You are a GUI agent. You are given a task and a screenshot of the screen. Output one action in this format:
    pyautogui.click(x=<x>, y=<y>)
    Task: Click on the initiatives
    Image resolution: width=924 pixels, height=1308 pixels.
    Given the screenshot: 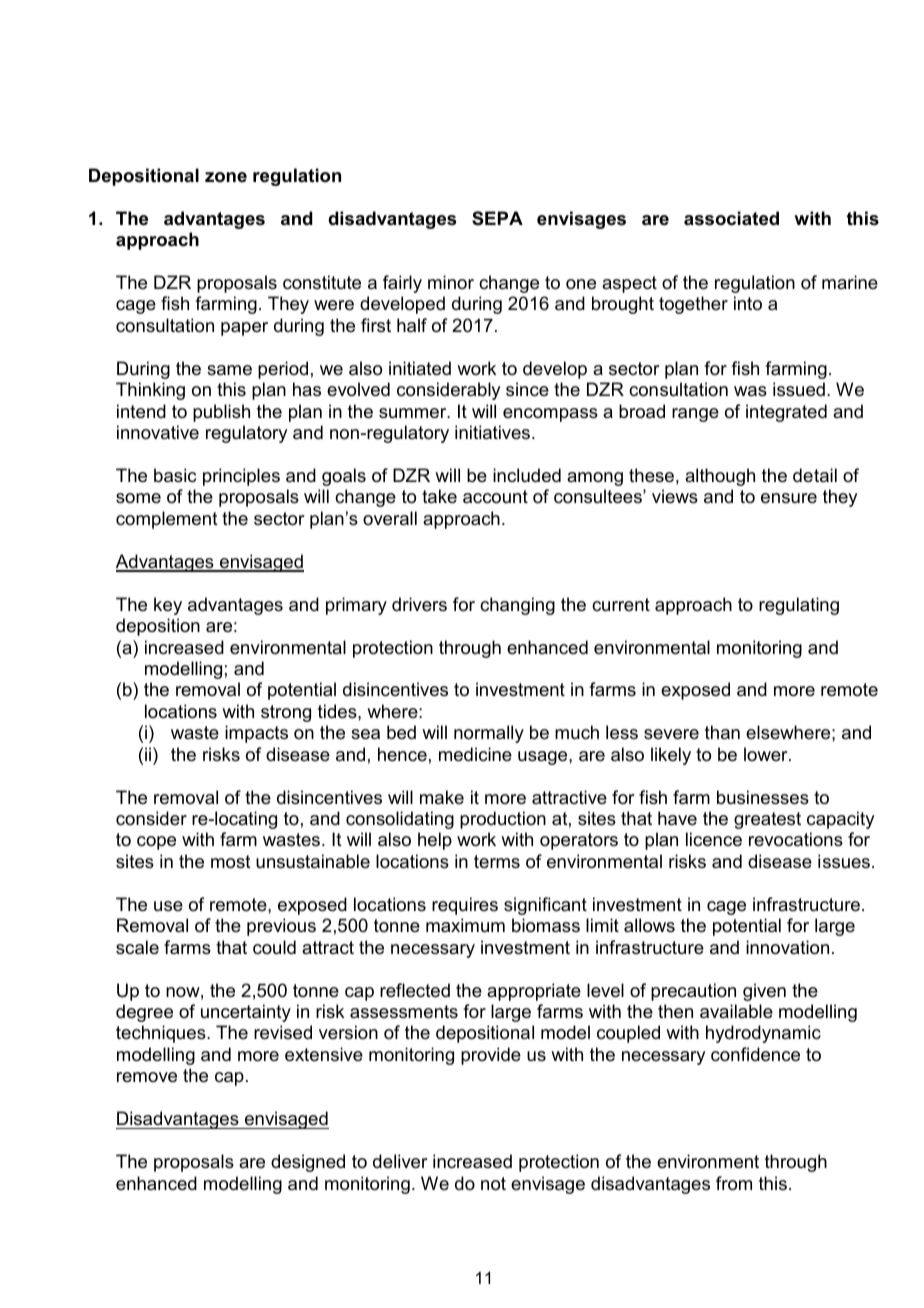 What is the action you would take?
    pyautogui.click(x=494, y=432)
